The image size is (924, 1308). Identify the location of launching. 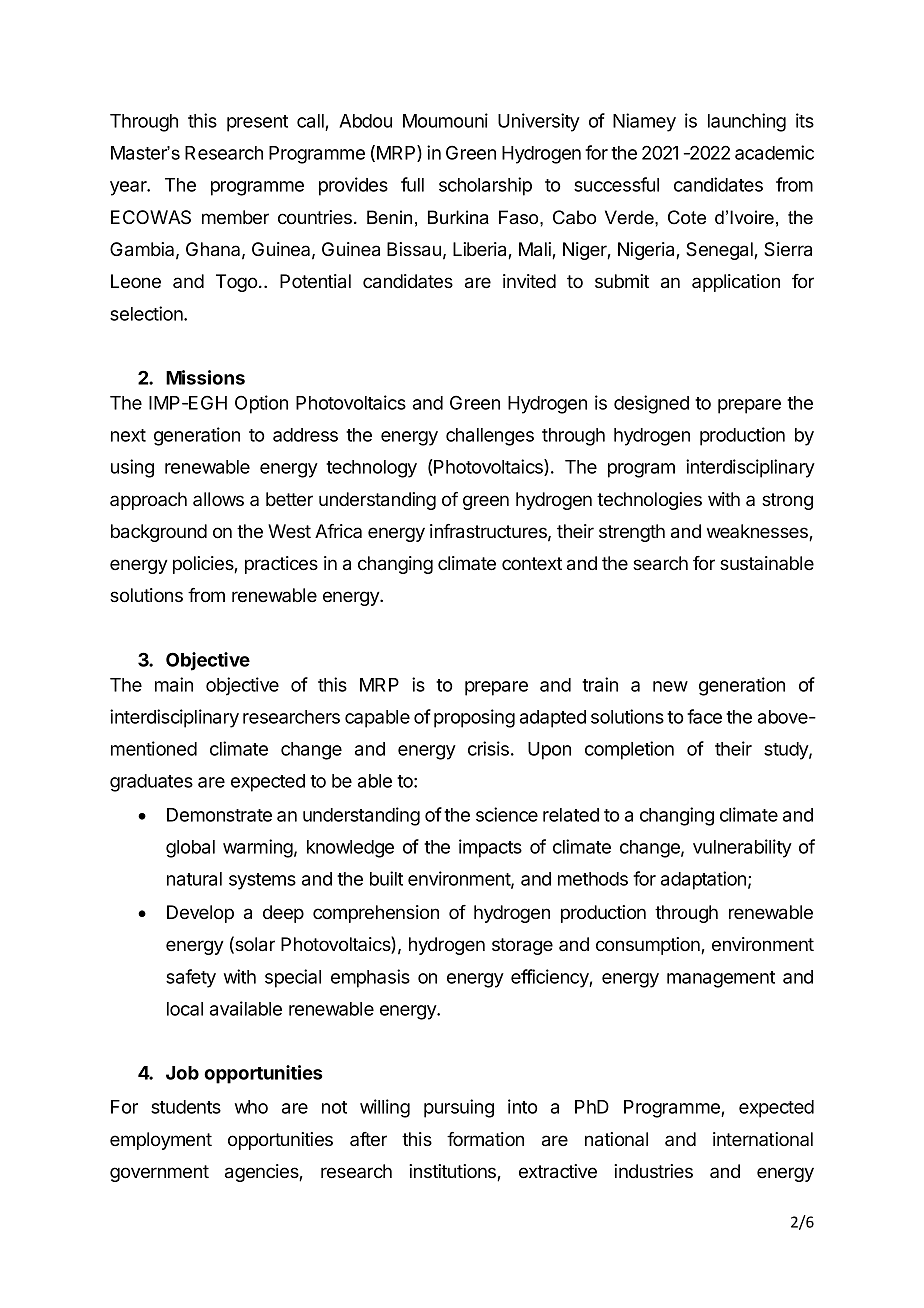
(747, 122).
